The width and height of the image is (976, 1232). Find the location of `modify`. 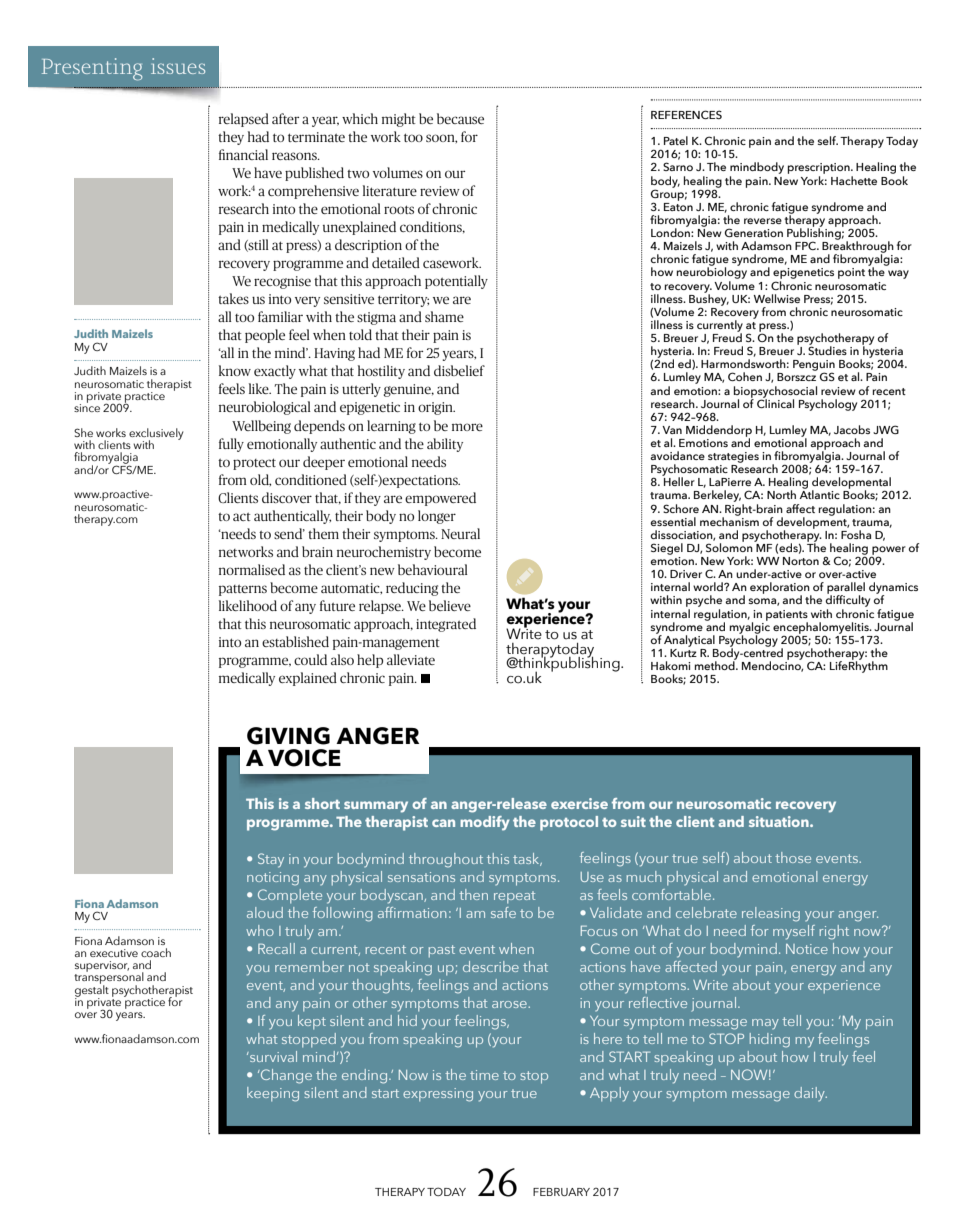

modify is located at coordinates (485, 823).
